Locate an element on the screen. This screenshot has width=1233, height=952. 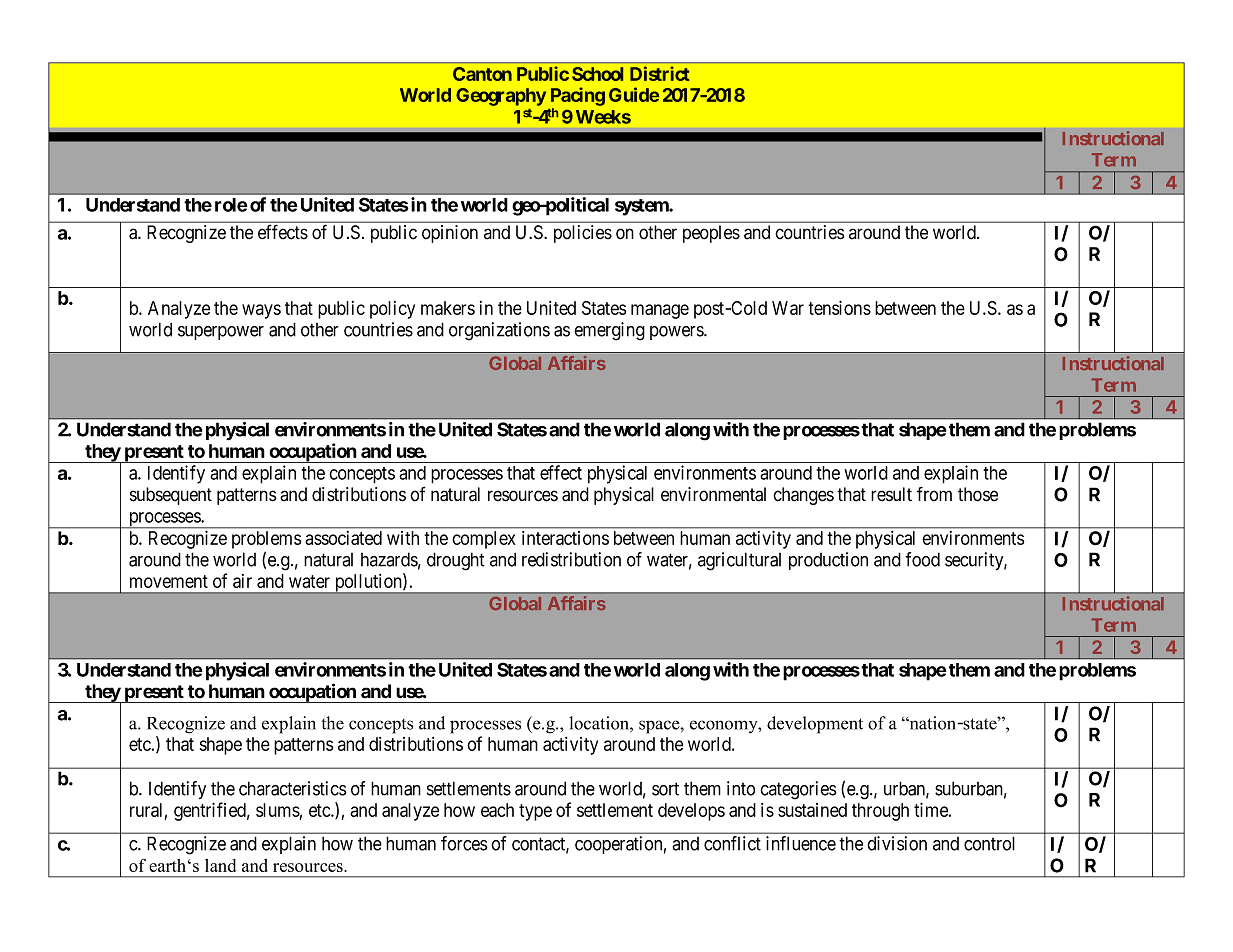
District is located at coordinates (660, 73).
